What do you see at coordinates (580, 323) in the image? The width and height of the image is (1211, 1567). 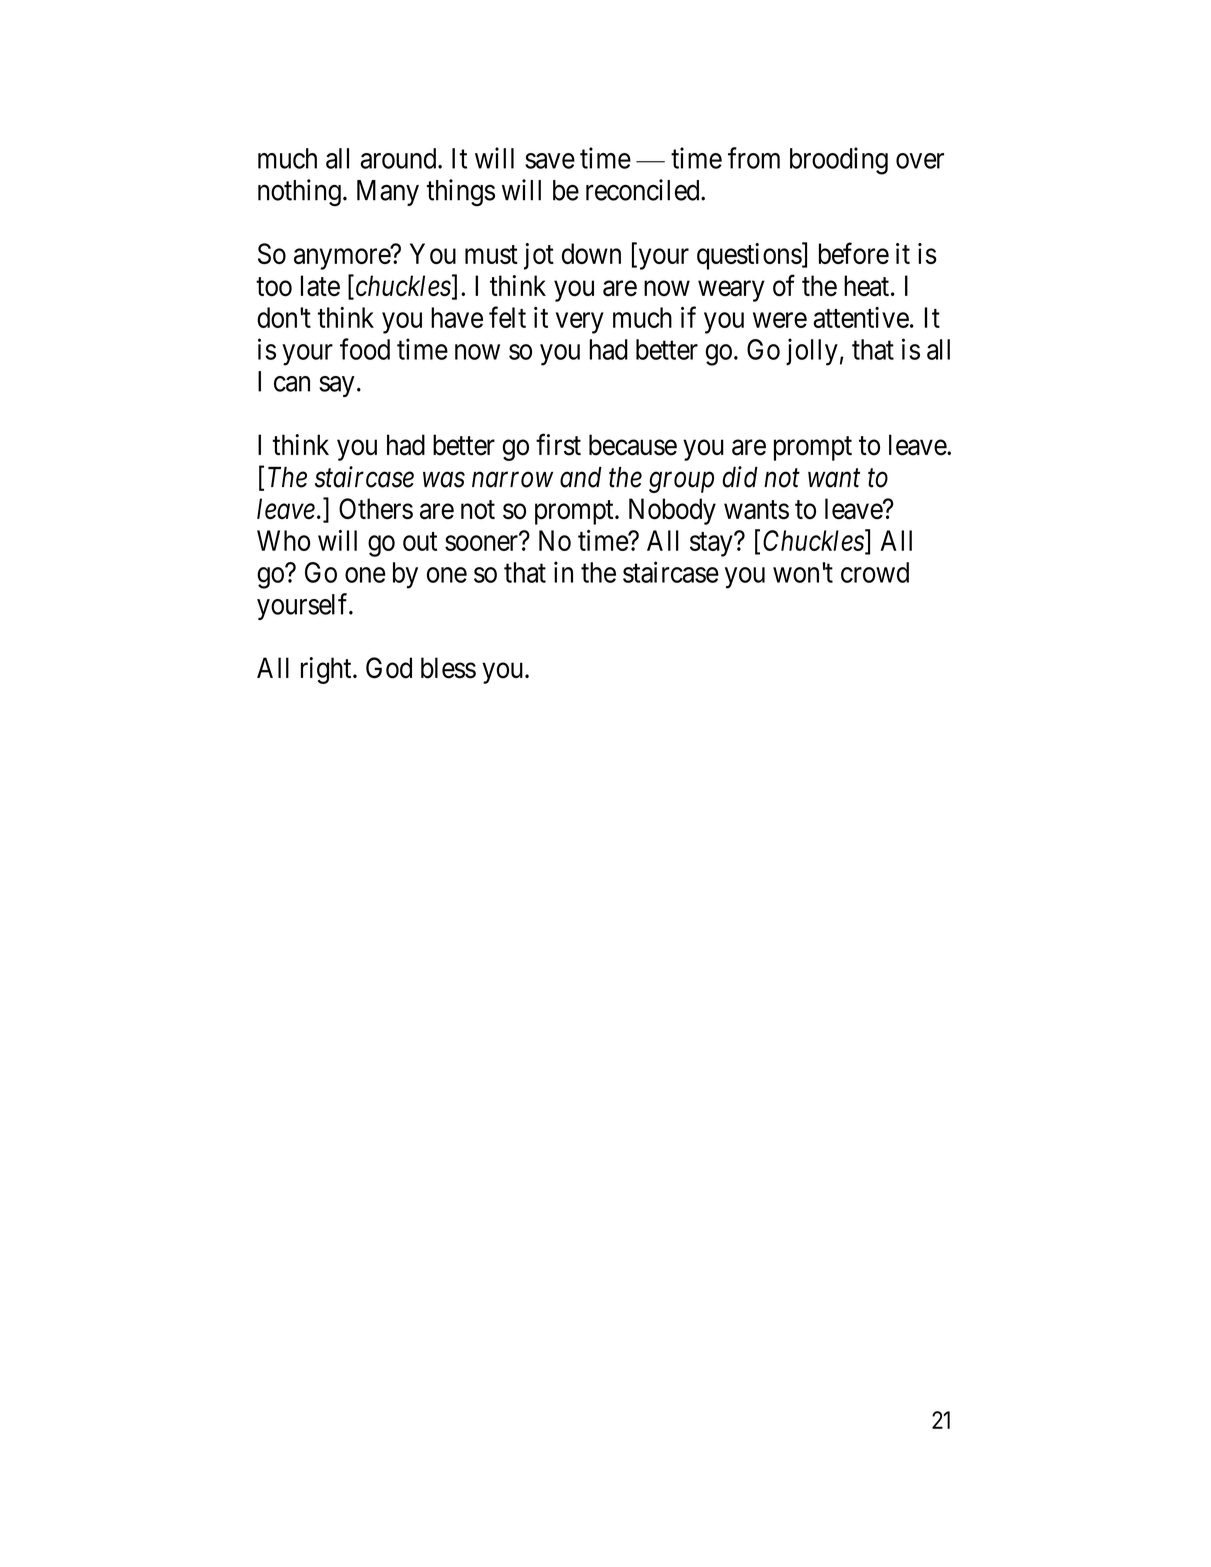 I see `very` at bounding box center [580, 323].
